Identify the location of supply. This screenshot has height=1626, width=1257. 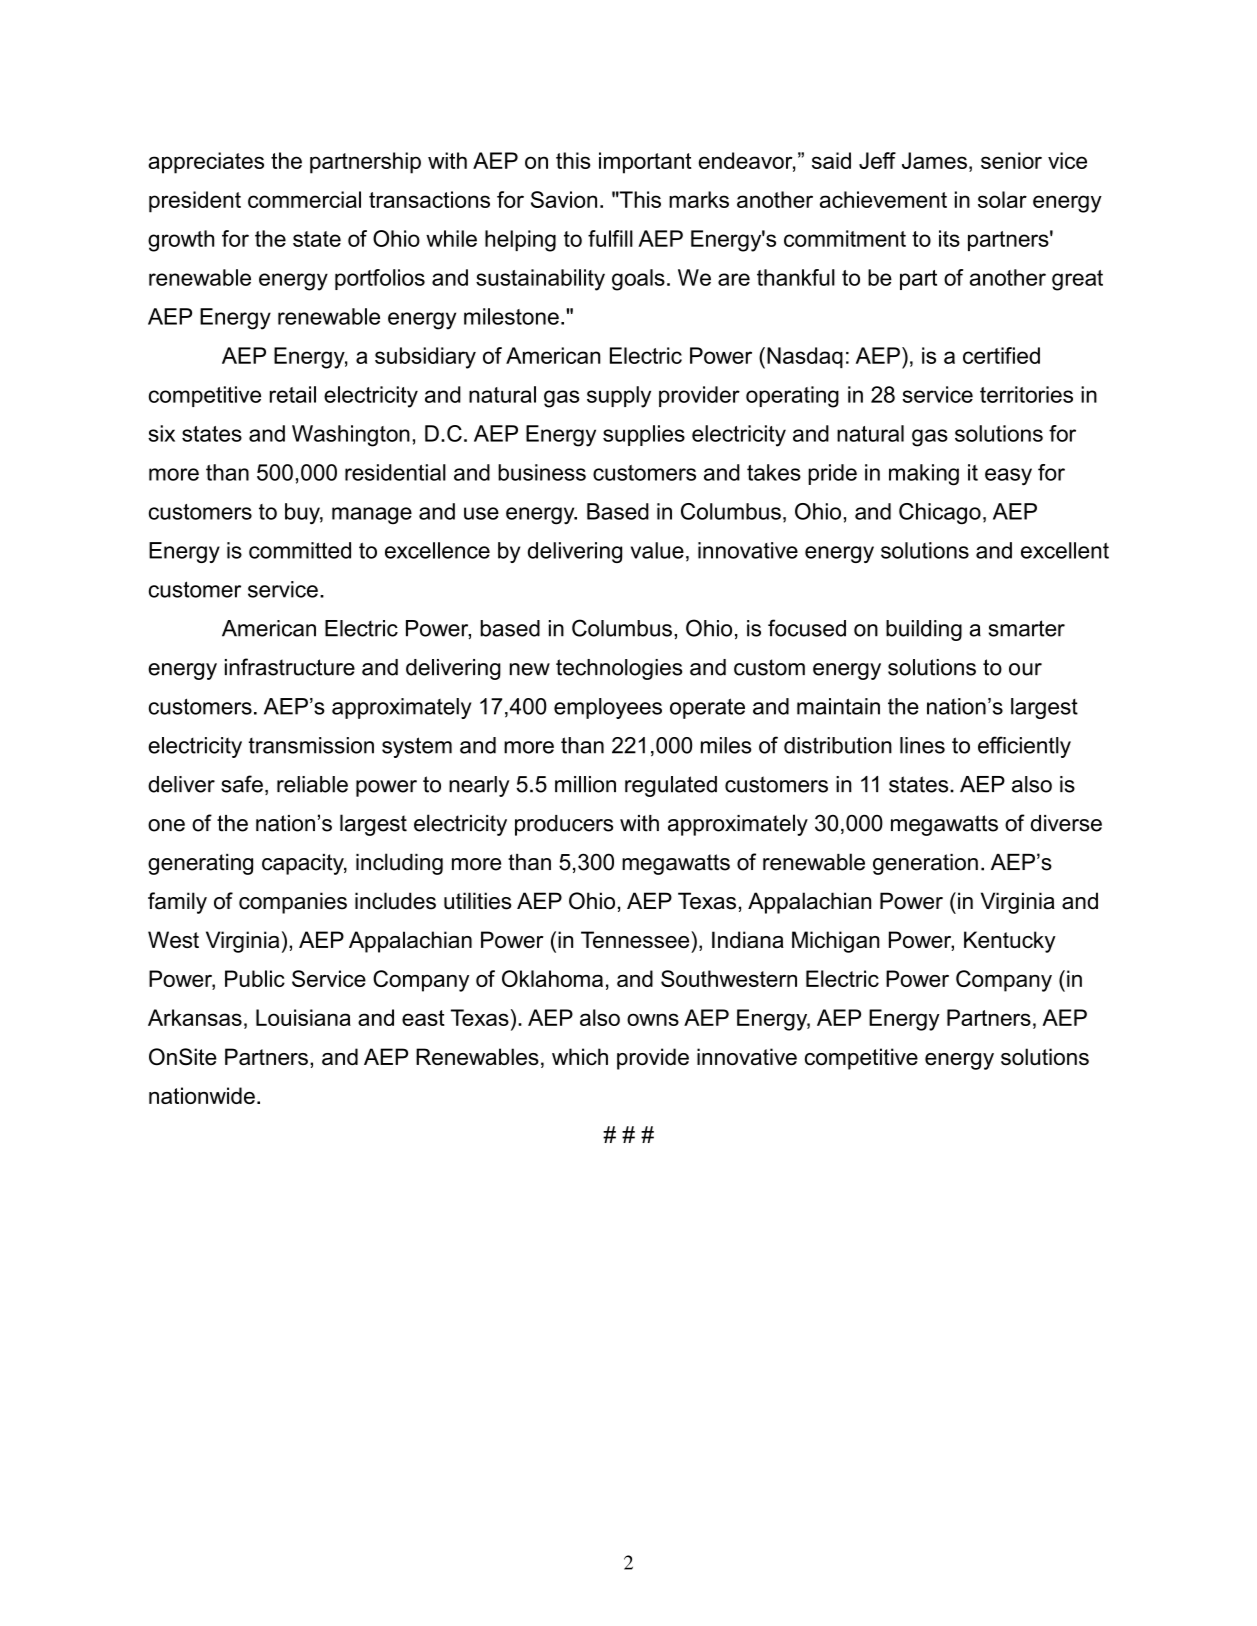
(619, 397).
